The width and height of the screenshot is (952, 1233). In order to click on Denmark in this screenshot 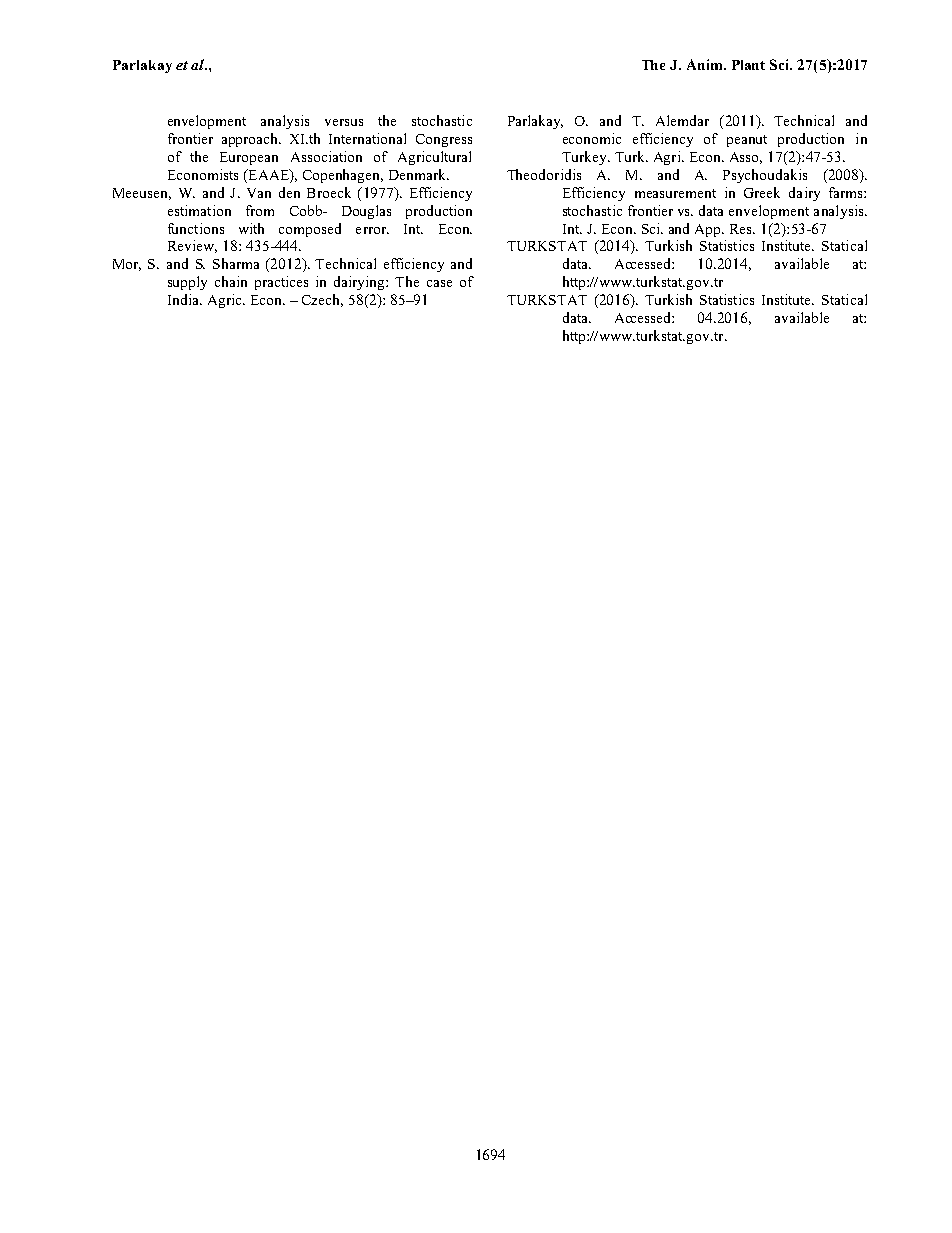, I will do `click(419, 174)`.
